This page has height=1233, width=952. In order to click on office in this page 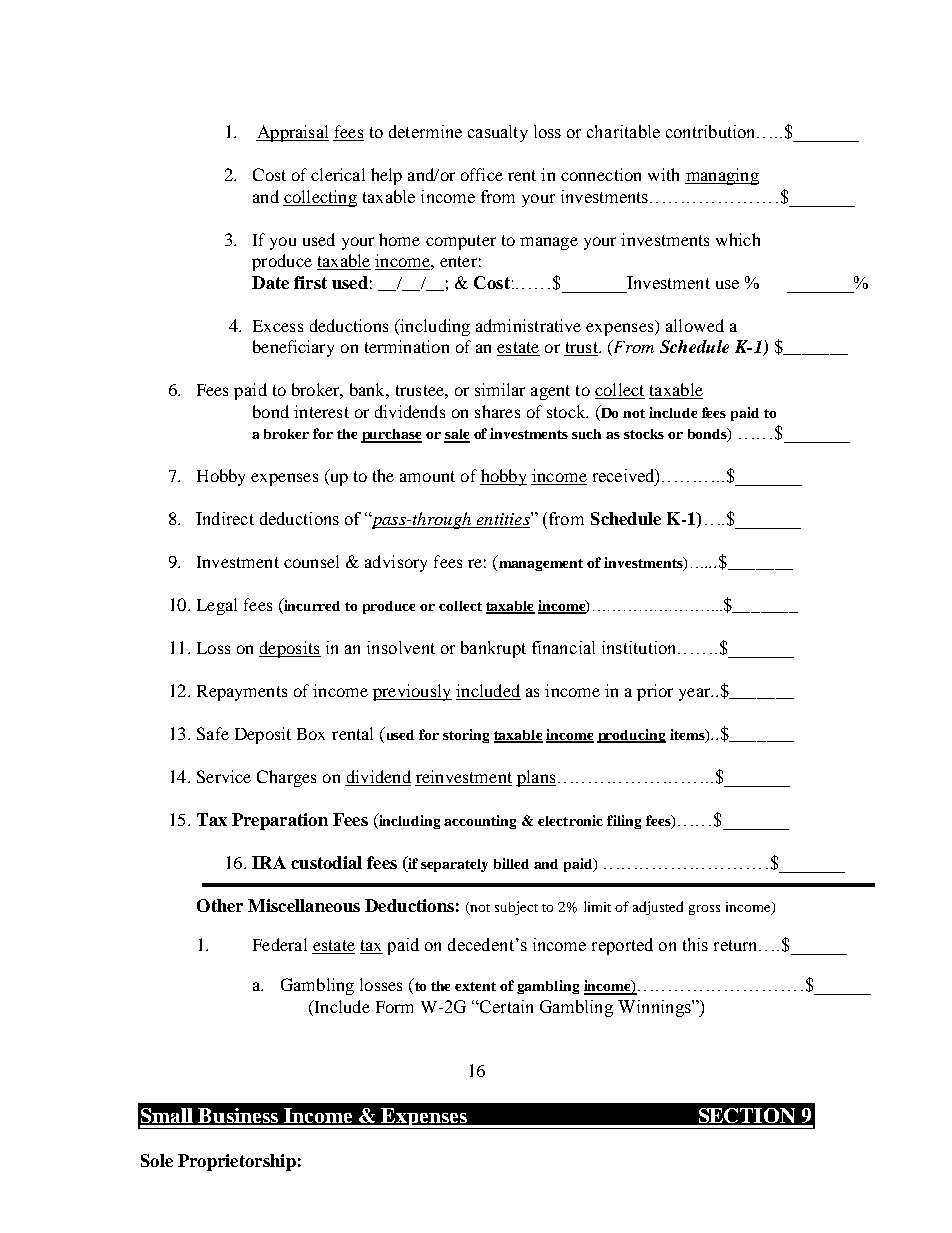, I will do `click(482, 174)`.
